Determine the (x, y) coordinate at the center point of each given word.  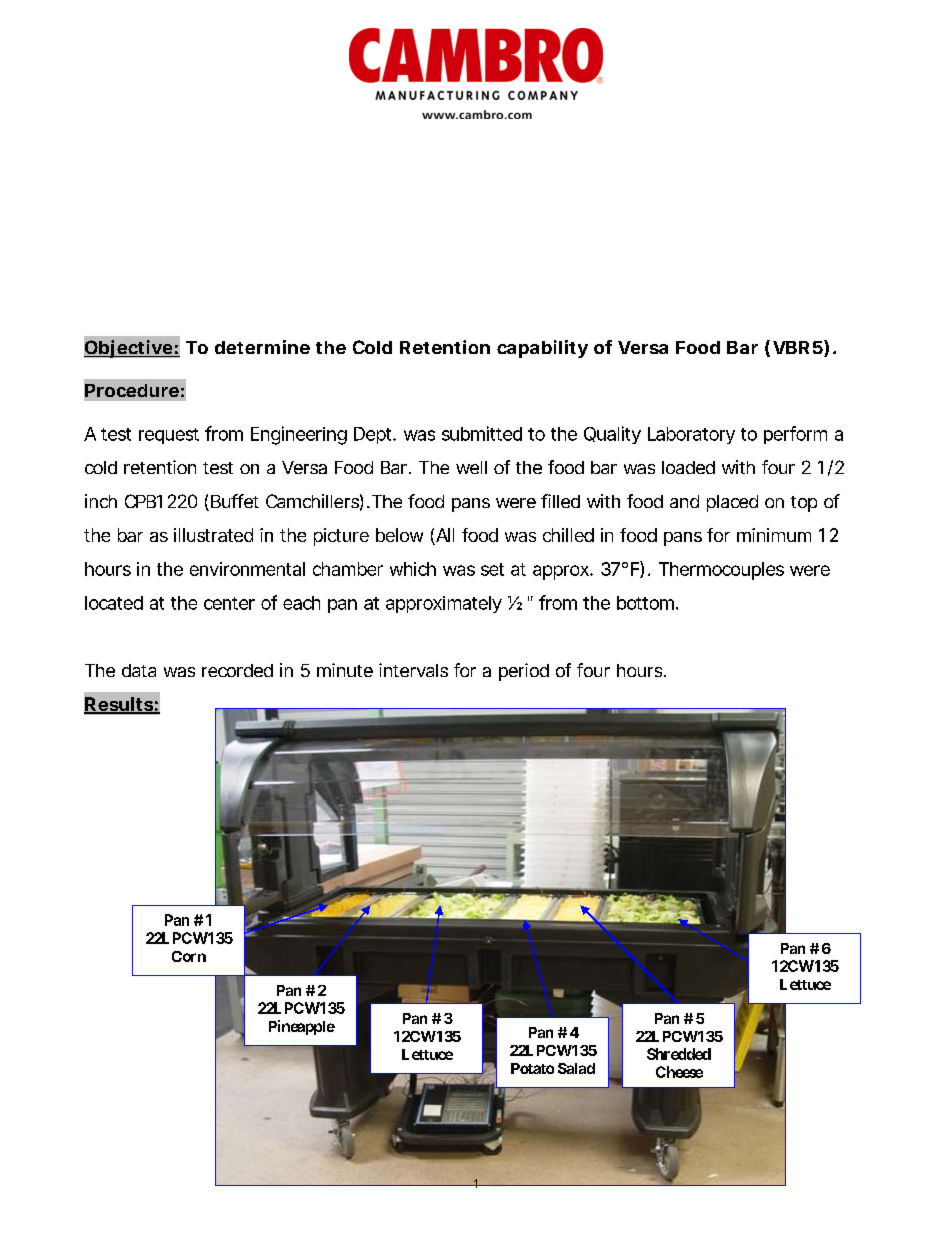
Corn (189, 956)
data (139, 670)
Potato (532, 1068)
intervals (413, 670)
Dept (372, 435)
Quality (612, 435)
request (169, 436)
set (492, 569)
